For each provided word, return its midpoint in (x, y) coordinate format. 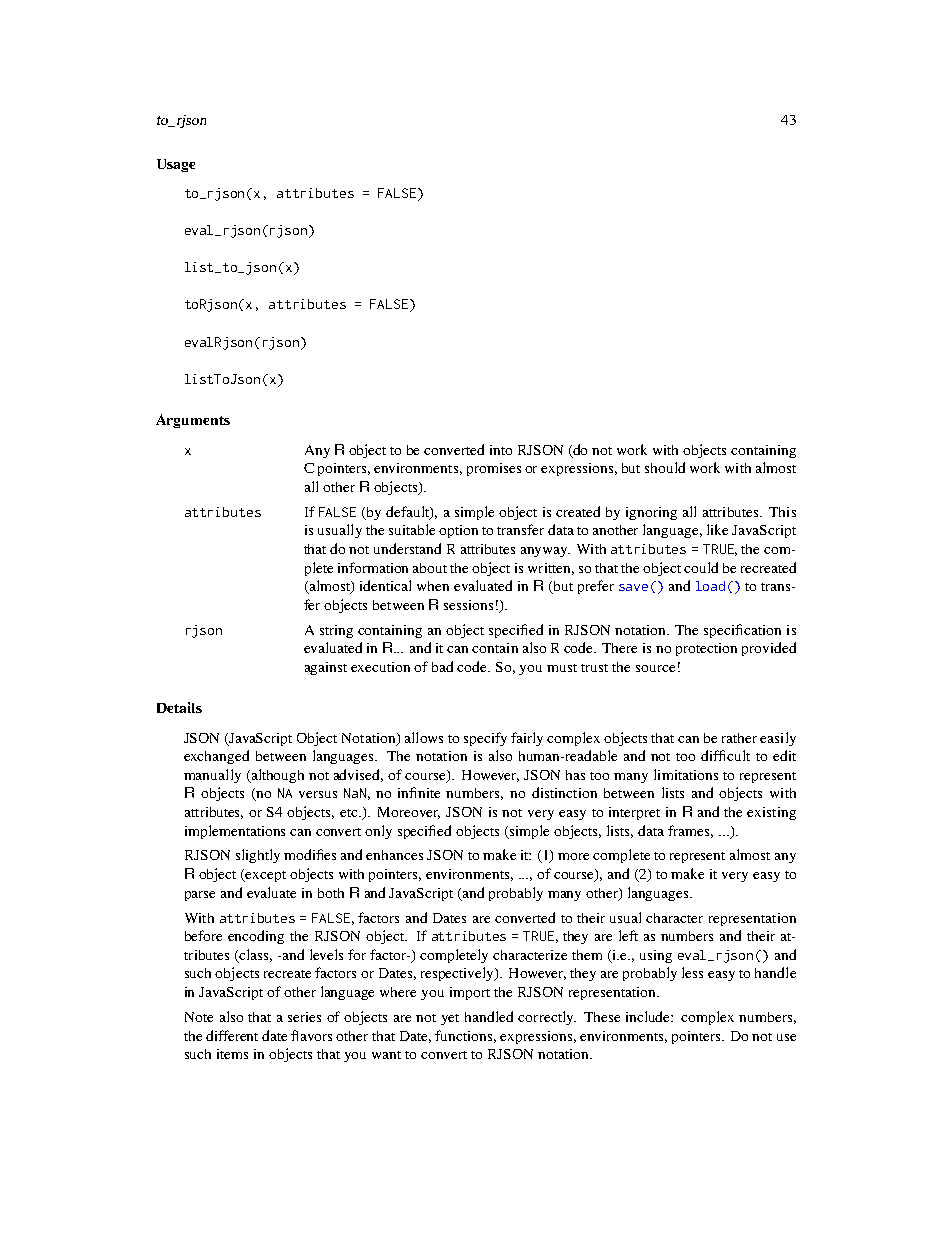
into (501, 450)
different (232, 1035)
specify (485, 739)
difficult (725, 755)
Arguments (193, 421)
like (717, 529)
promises (494, 469)
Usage (176, 165)
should (665, 467)
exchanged (216, 757)
